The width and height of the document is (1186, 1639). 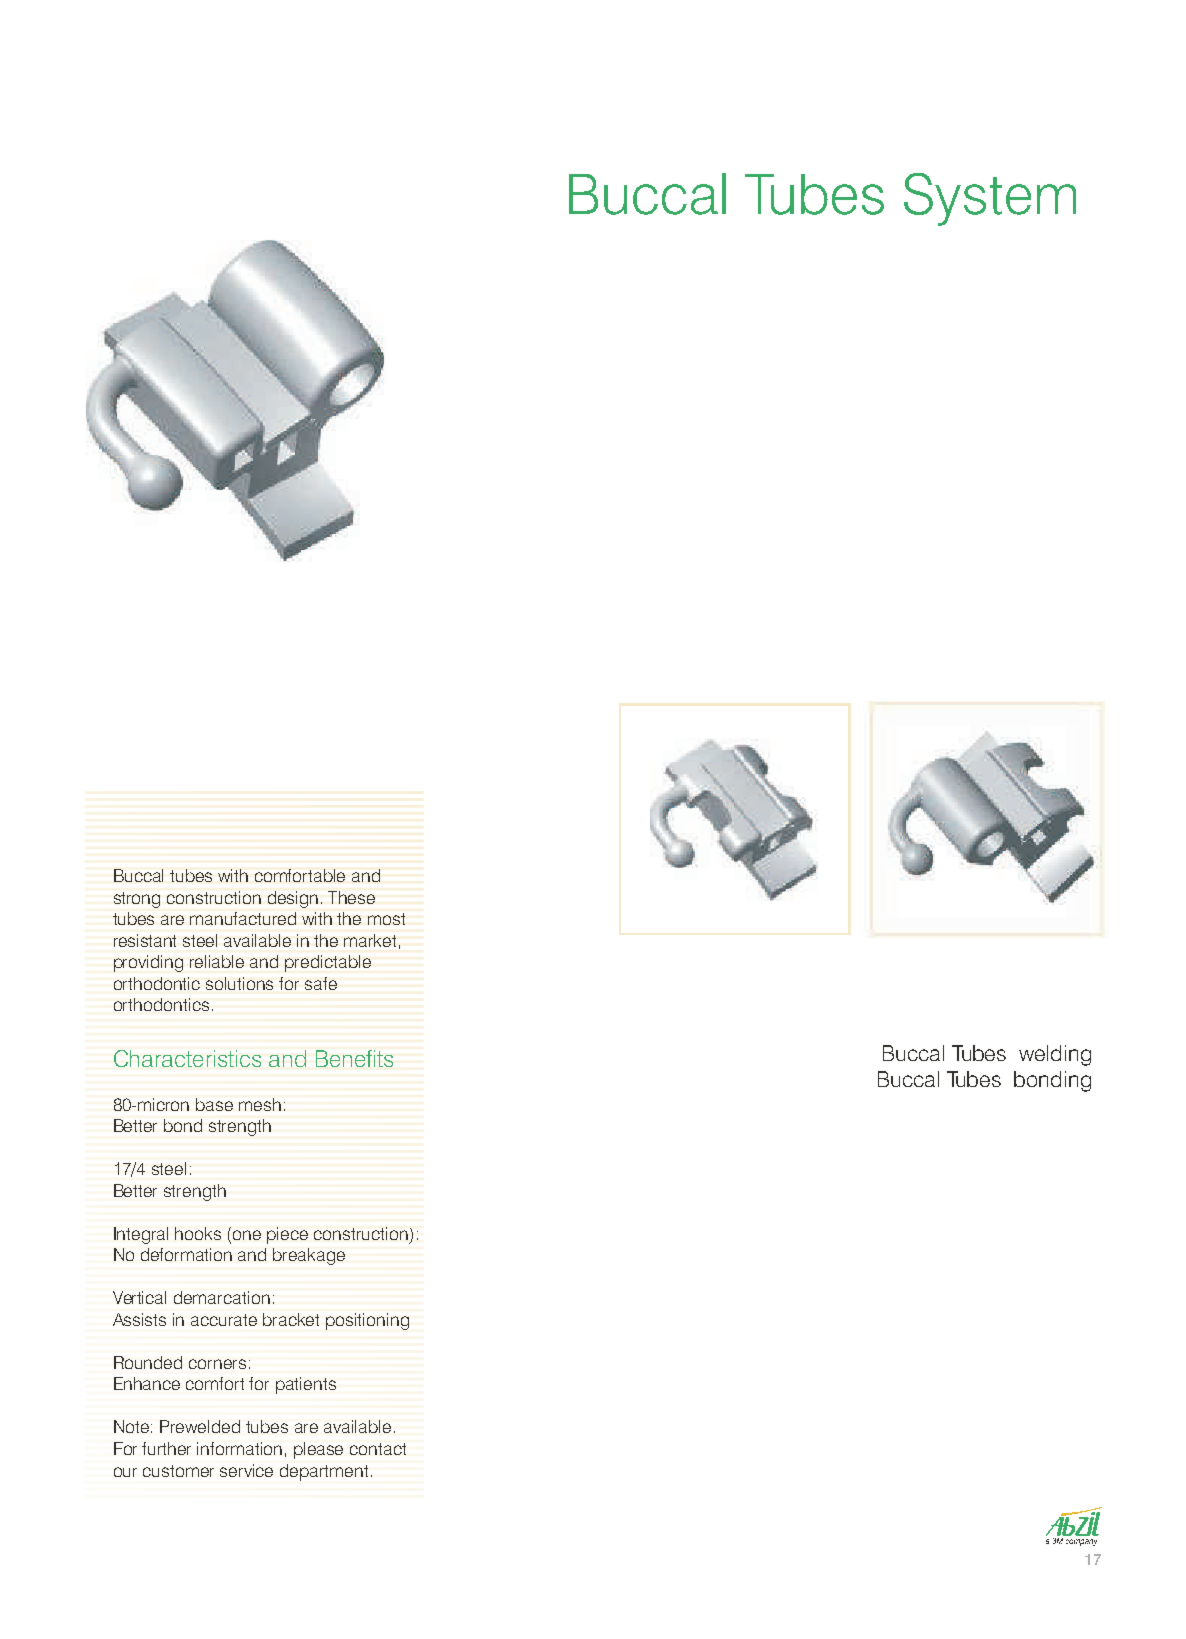 I want to click on information, so click(x=239, y=1448).
